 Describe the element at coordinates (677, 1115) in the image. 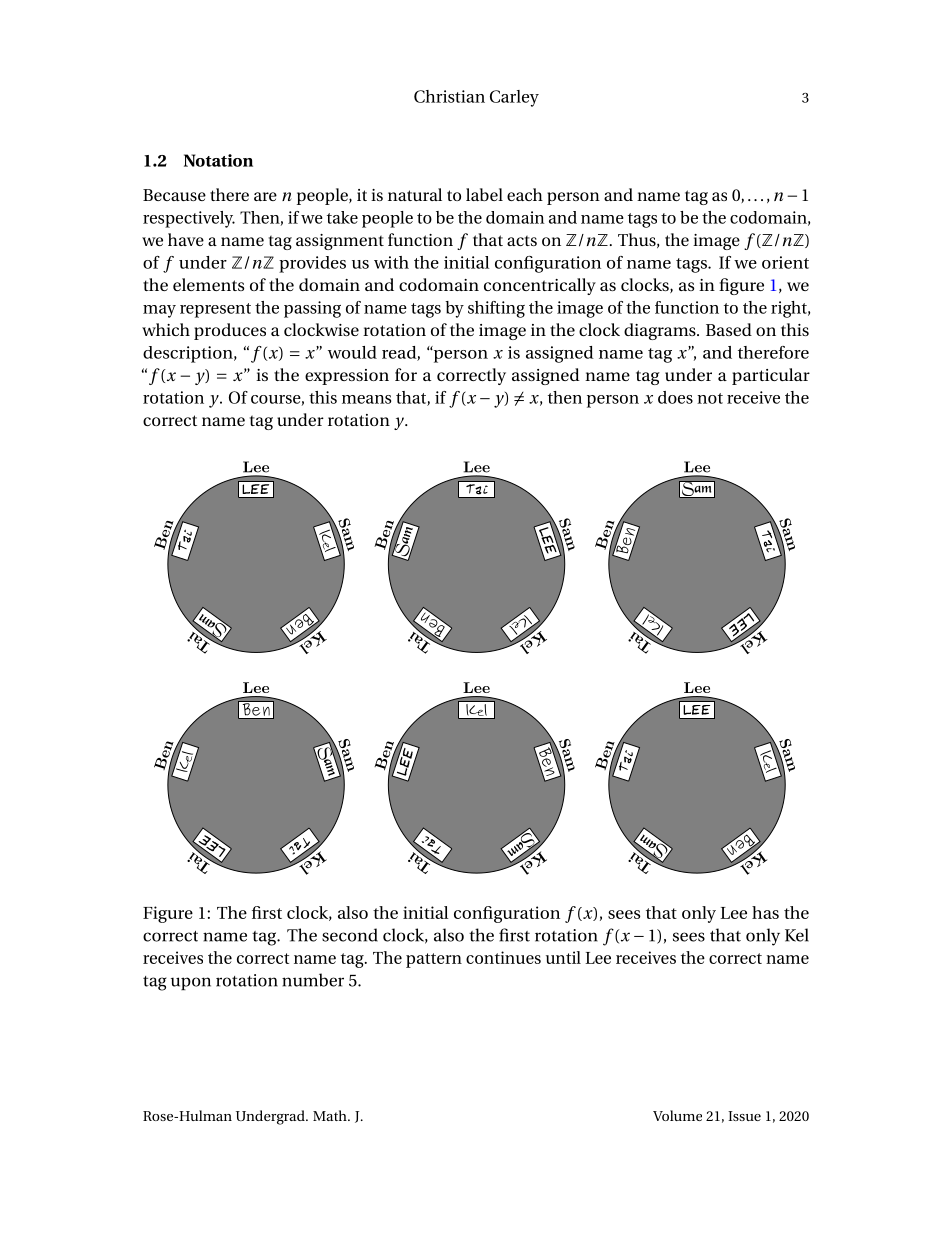

I see `Volume` at that location.
